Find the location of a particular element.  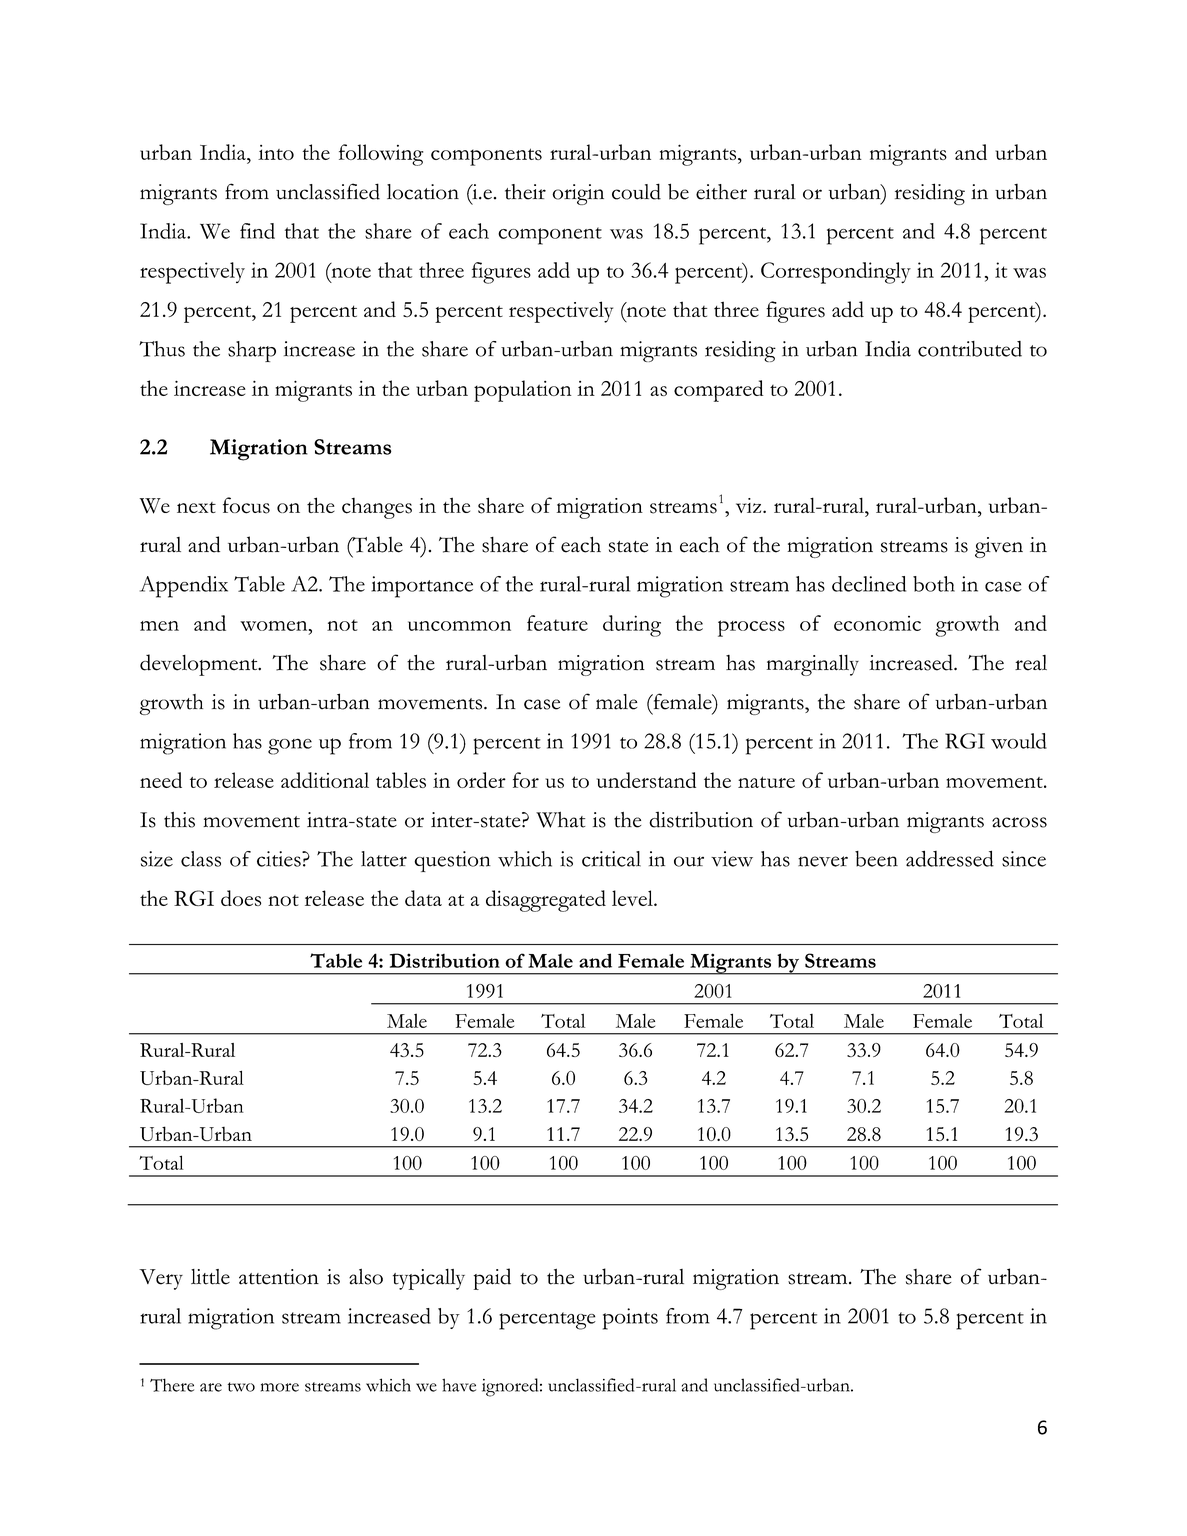

does is located at coordinates (241, 898).
